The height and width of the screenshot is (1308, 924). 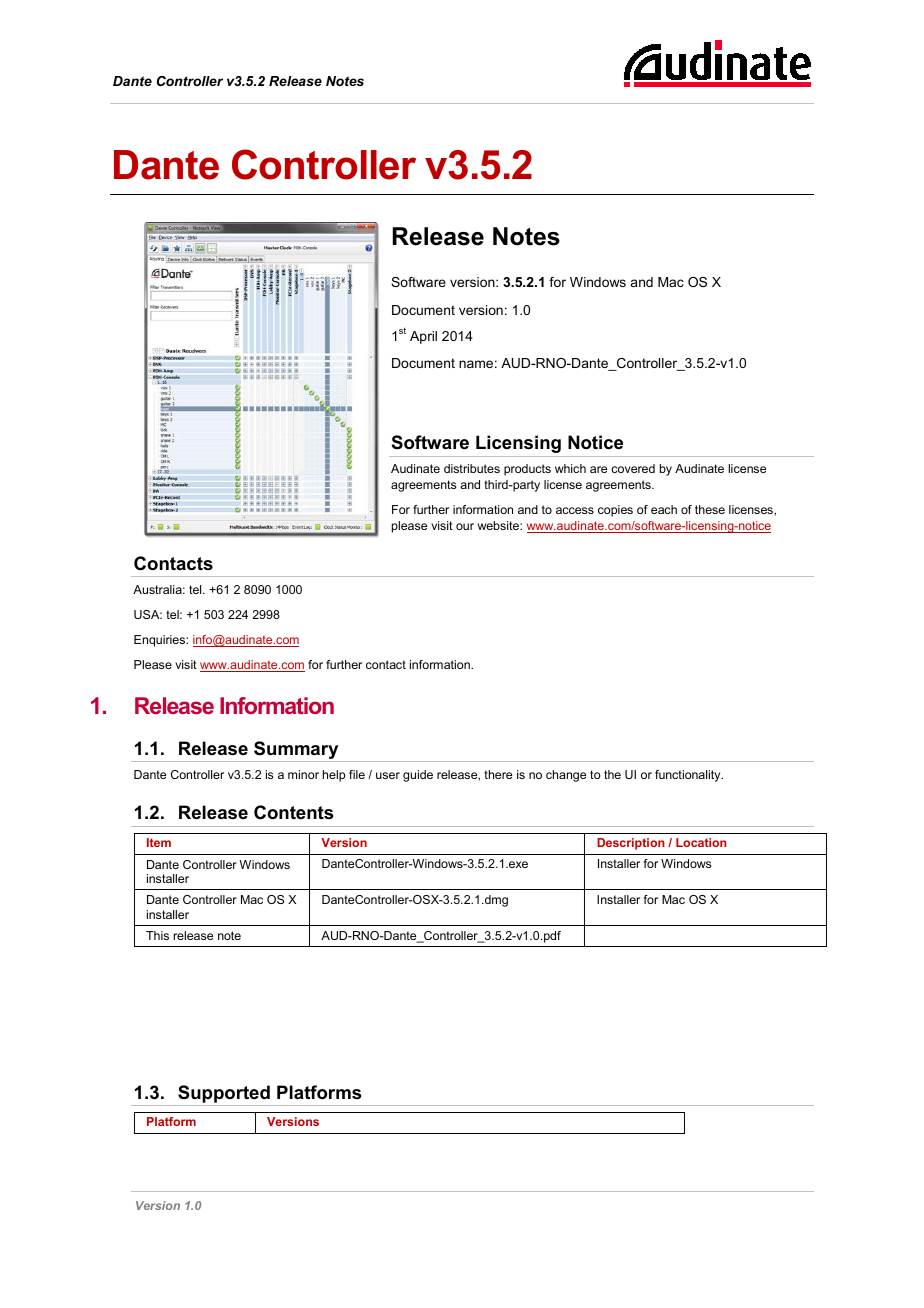 What do you see at coordinates (296, 751) in the screenshot?
I see `Summary` at bounding box center [296, 751].
